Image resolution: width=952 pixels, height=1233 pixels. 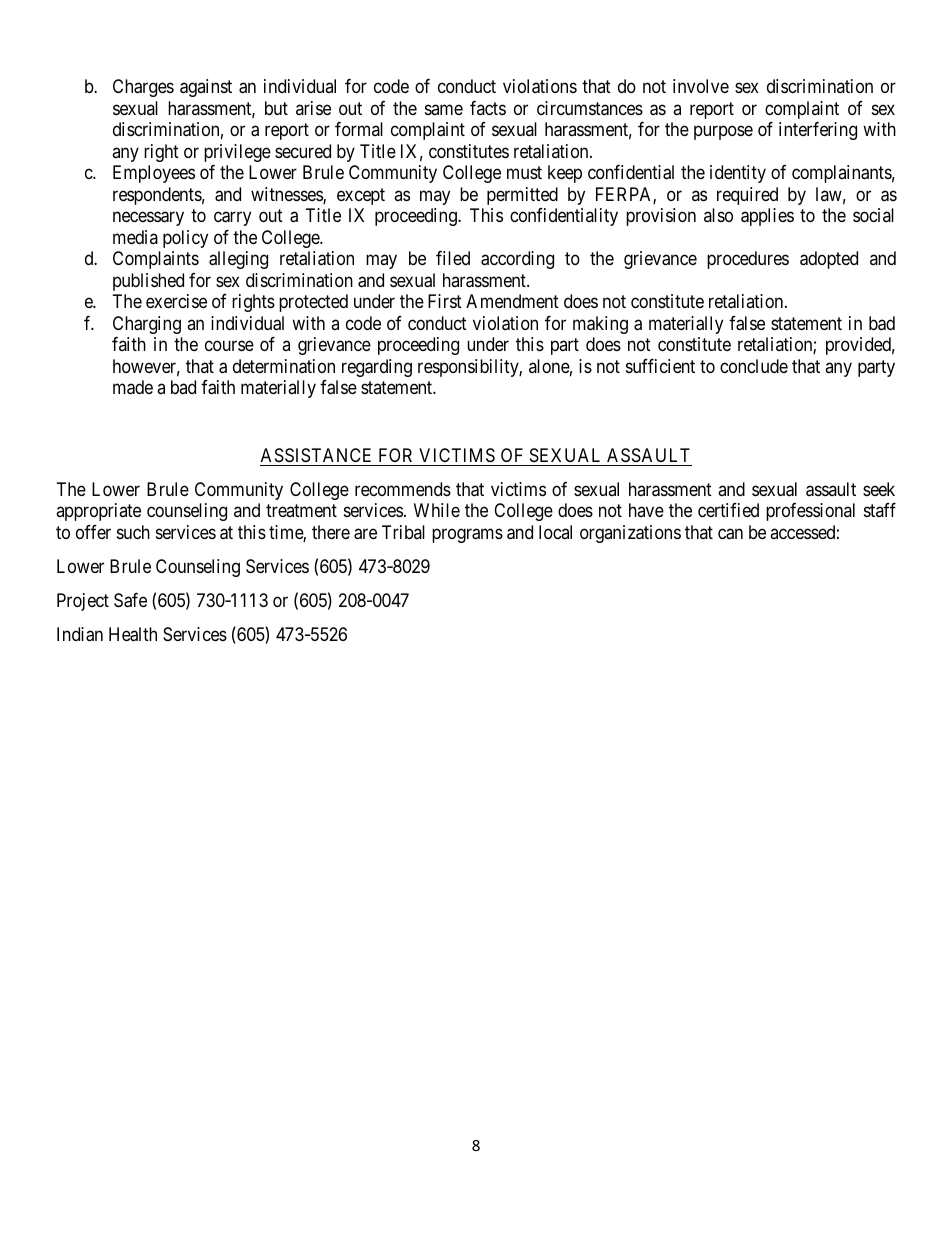 I want to click on conclude, so click(x=754, y=366).
